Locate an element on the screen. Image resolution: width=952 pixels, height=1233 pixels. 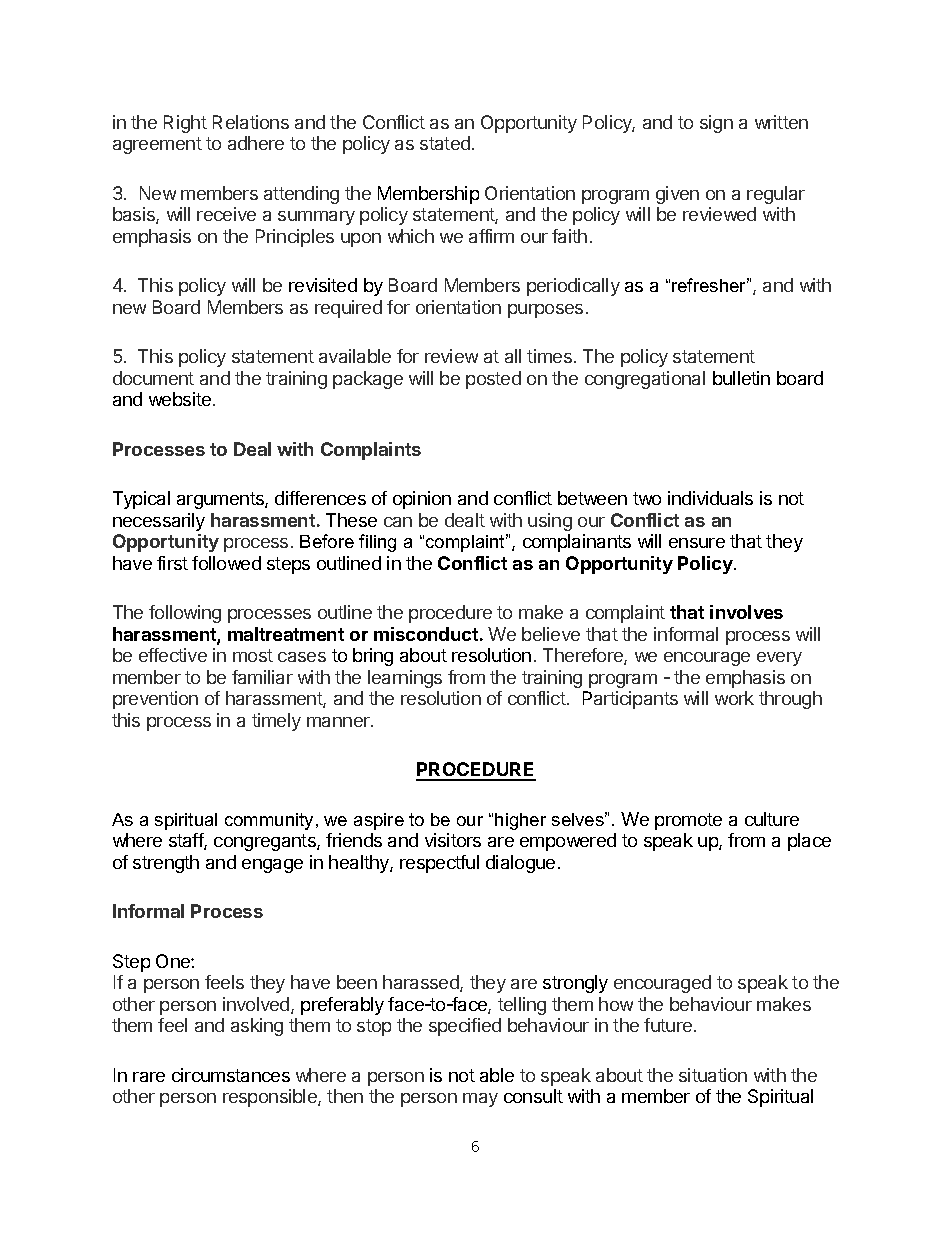
stated is located at coordinates (445, 143).
